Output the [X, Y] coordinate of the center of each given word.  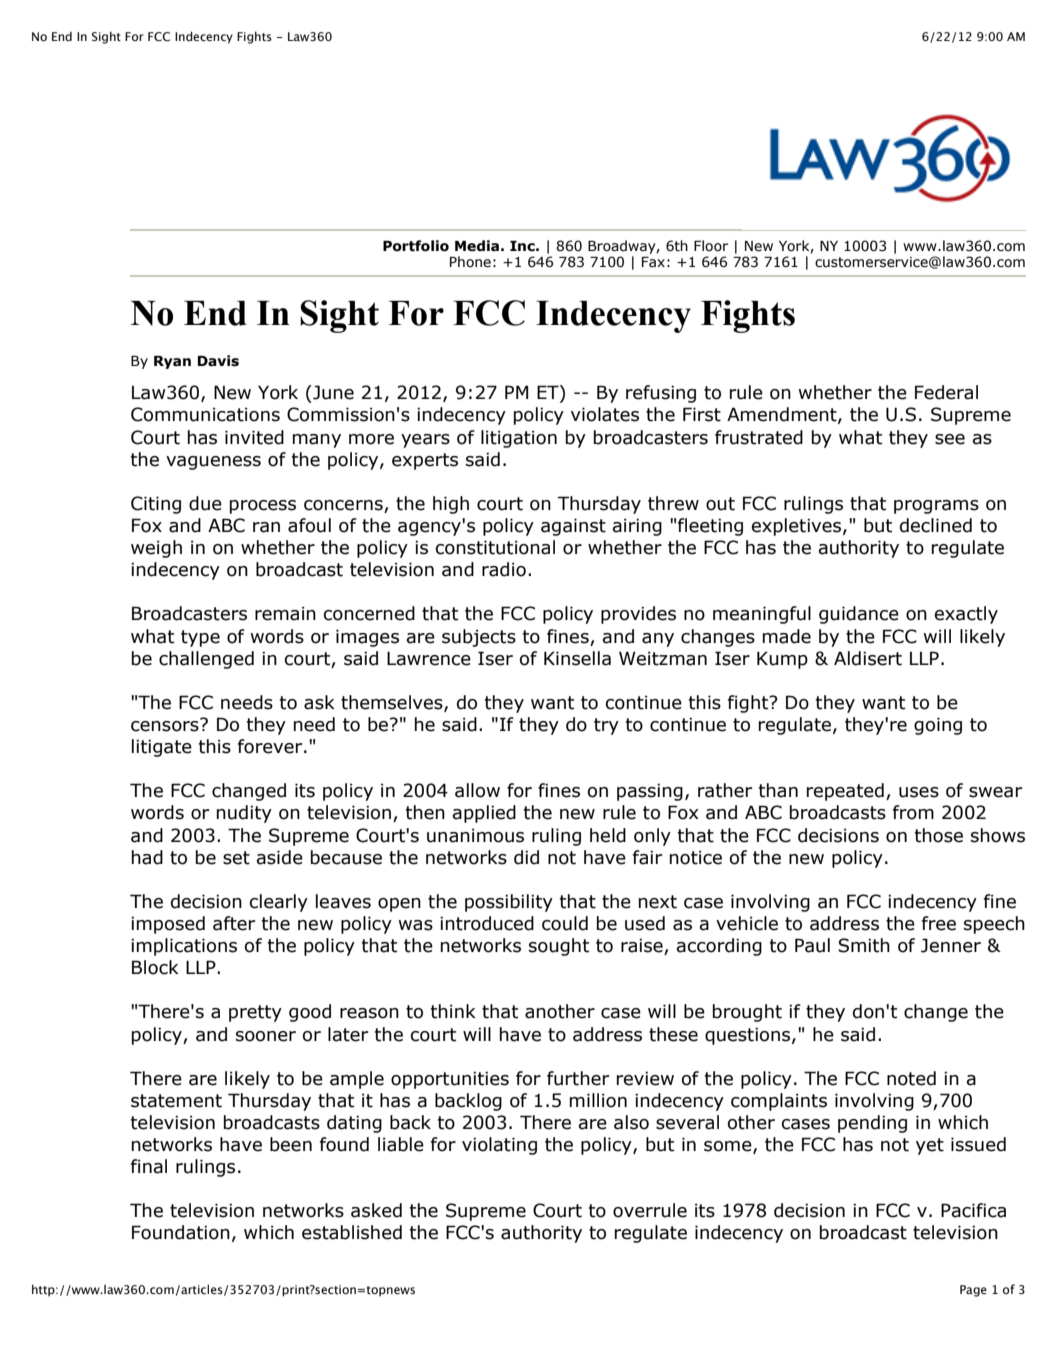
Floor [711, 246]
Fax [653, 262]
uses [919, 792]
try [606, 726]
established [352, 1232]
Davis [218, 361]
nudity [244, 814]
